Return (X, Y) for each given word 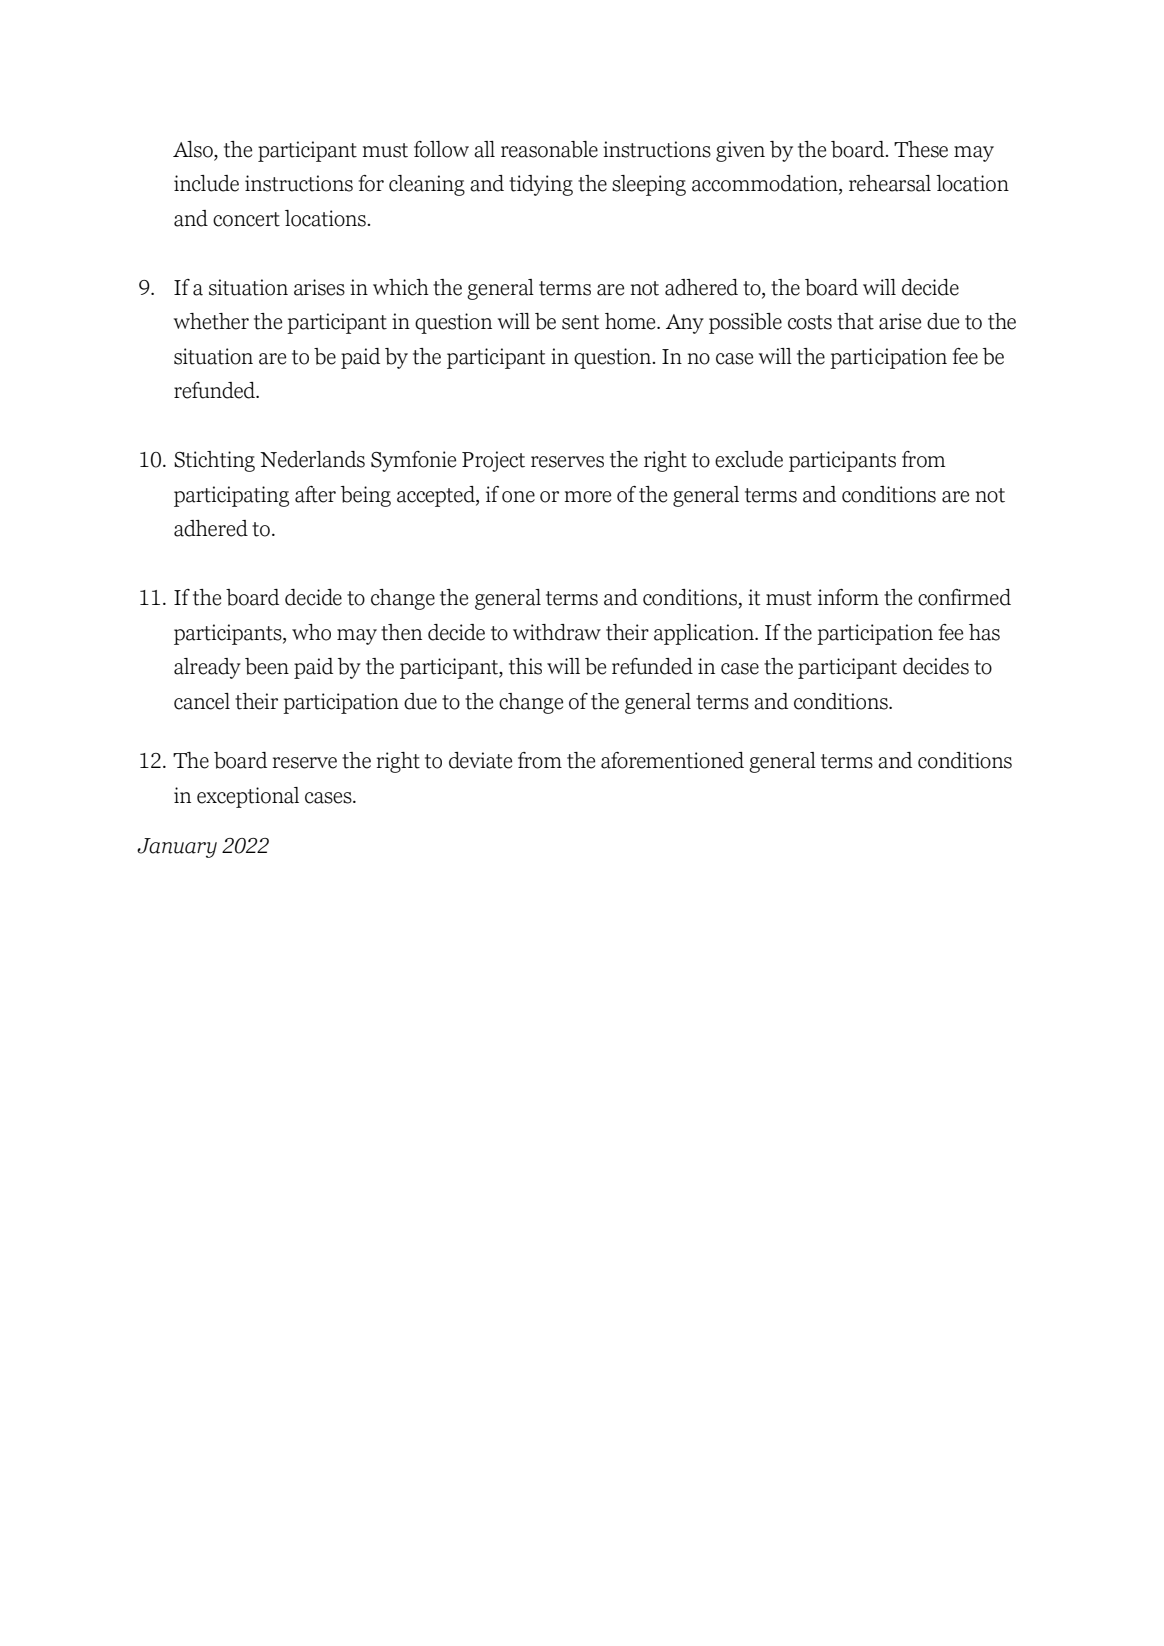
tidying (541, 185)
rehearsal (890, 183)
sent (581, 322)
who (311, 632)
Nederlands (312, 459)
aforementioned (672, 760)
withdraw (557, 632)
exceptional (248, 797)
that (855, 321)
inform (848, 597)
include (206, 183)
